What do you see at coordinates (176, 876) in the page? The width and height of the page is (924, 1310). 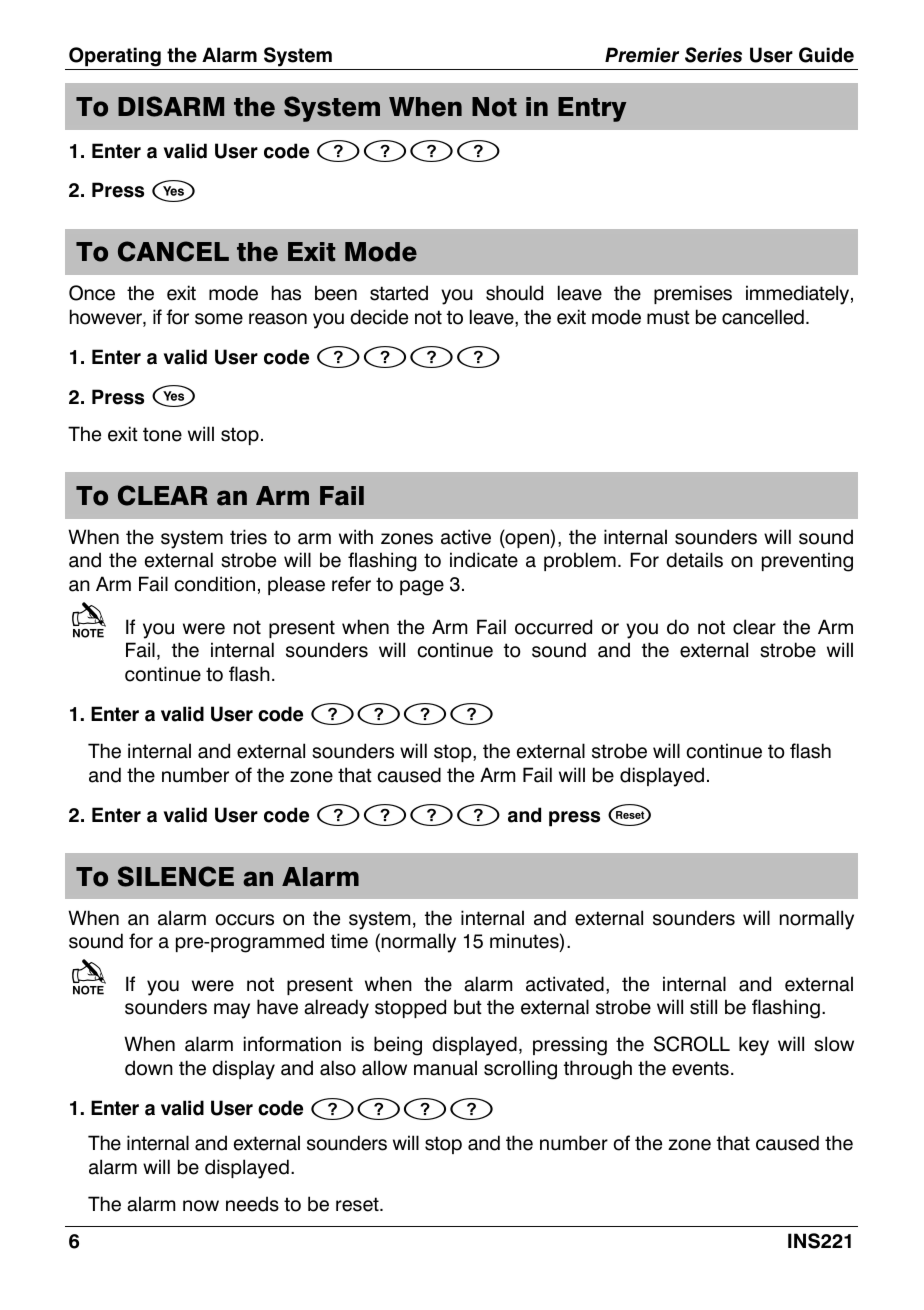 I see `SILENCE` at bounding box center [176, 876].
